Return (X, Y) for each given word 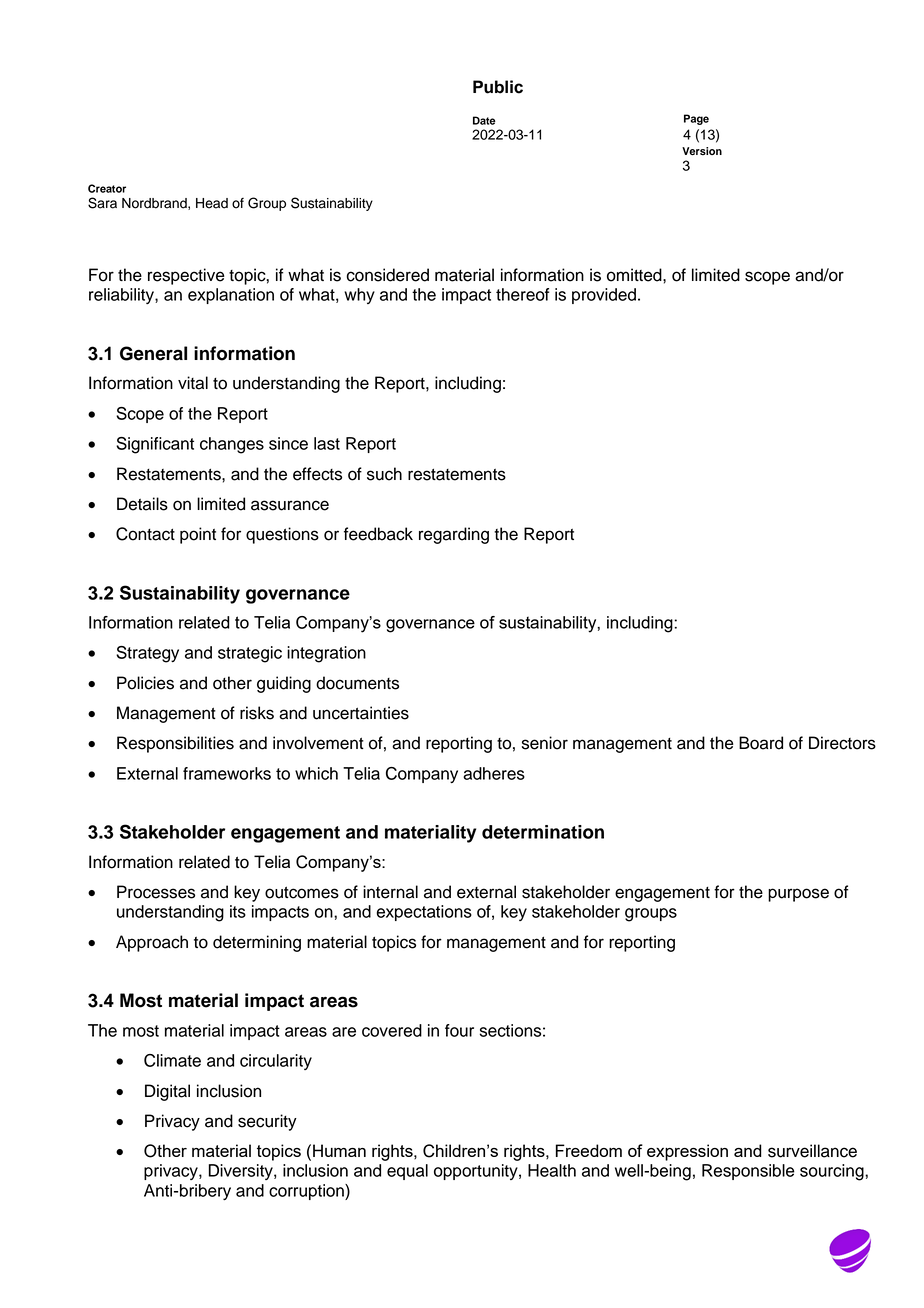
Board (761, 743)
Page (696, 119)
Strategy (147, 654)
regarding (454, 535)
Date (484, 120)
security (267, 1122)
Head (212, 203)
